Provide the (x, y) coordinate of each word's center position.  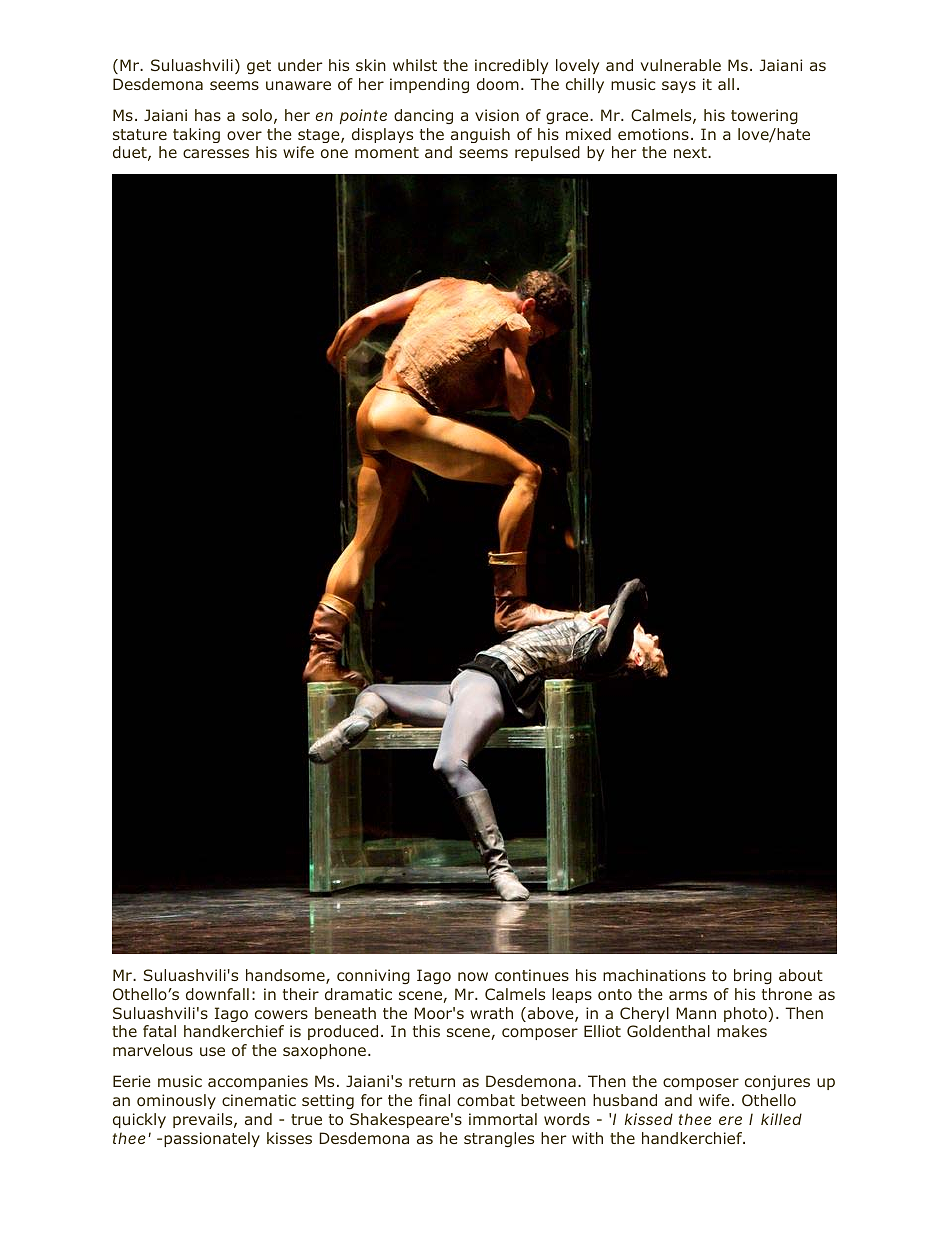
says (679, 87)
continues (532, 975)
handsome (286, 976)
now (473, 977)
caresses (216, 153)
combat (486, 1100)
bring (753, 976)
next (691, 152)
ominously (176, 1101)
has (208, 115)
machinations (654, 975)
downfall (217, 994)
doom (498, 84)
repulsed (547, 153)
